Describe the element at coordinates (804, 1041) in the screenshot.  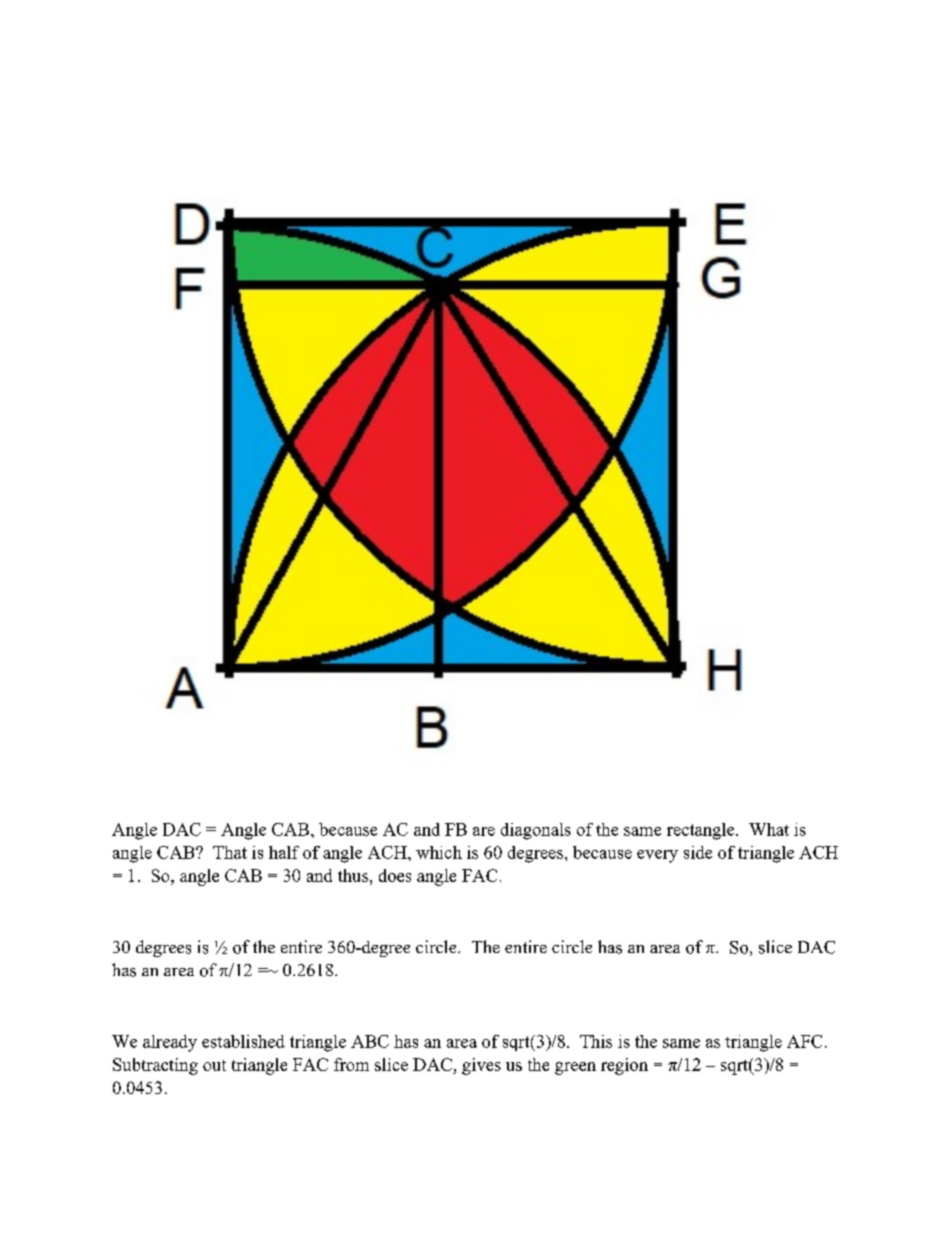
I see `AFC` at that location.
